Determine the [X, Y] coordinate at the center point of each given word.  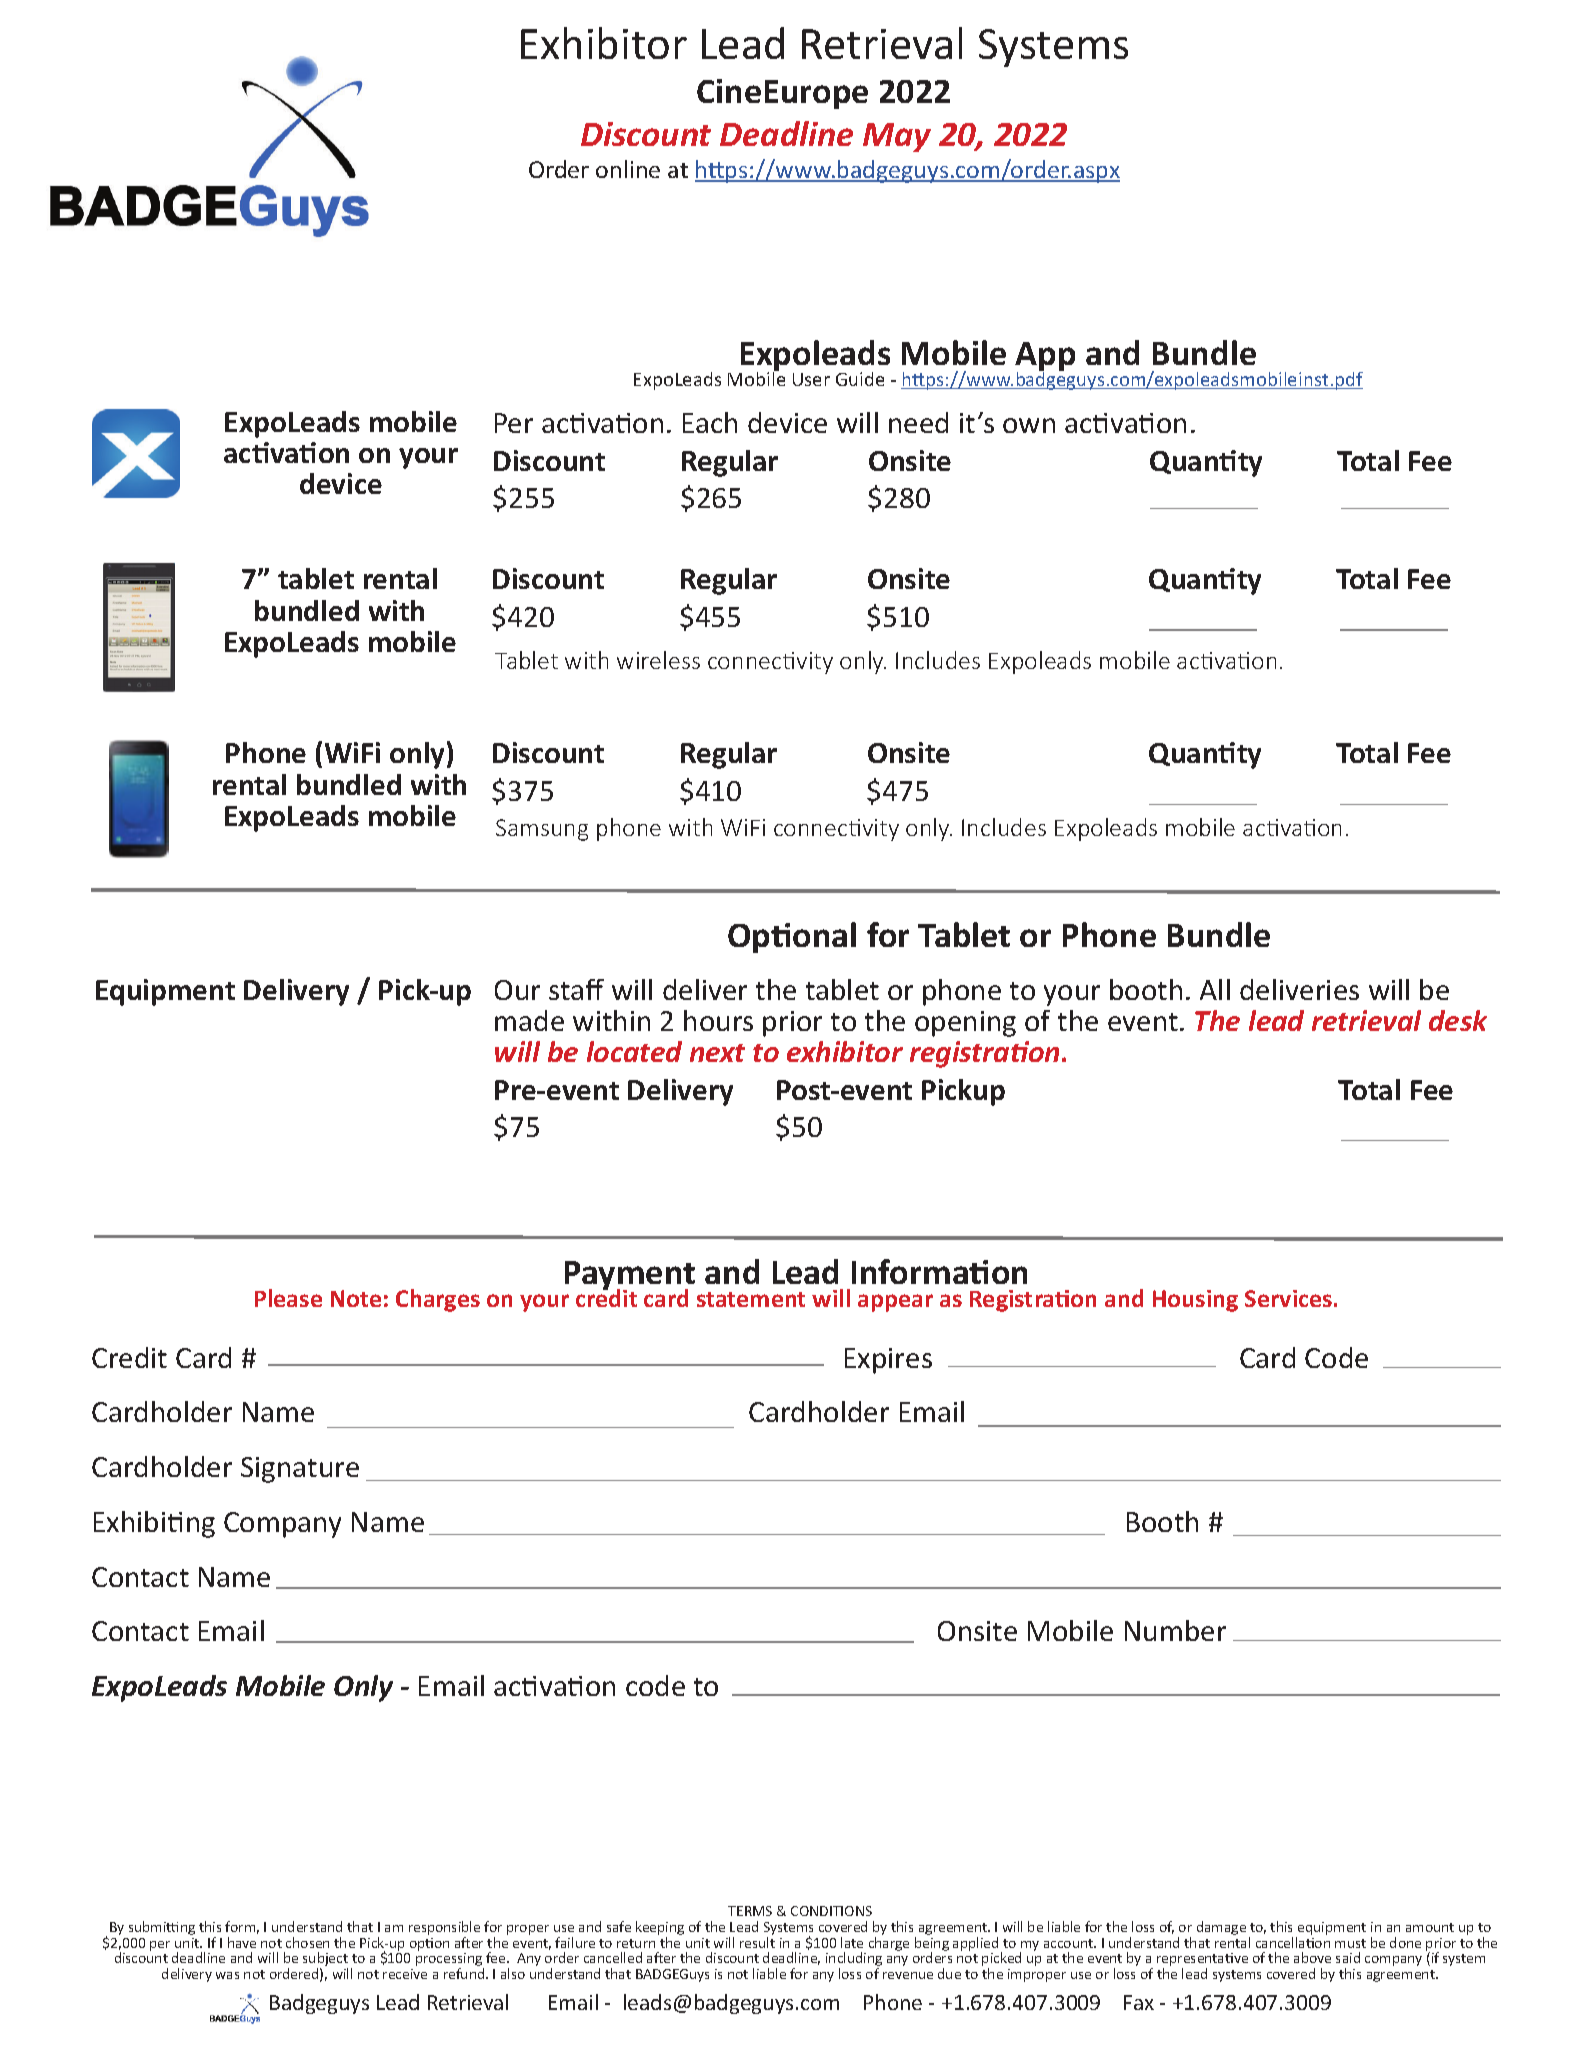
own [1029, 425]
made [529, 1020]
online [628, 169]
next [717, 1053]
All [1215, 989]
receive [405, 1974]
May [897, 137]
